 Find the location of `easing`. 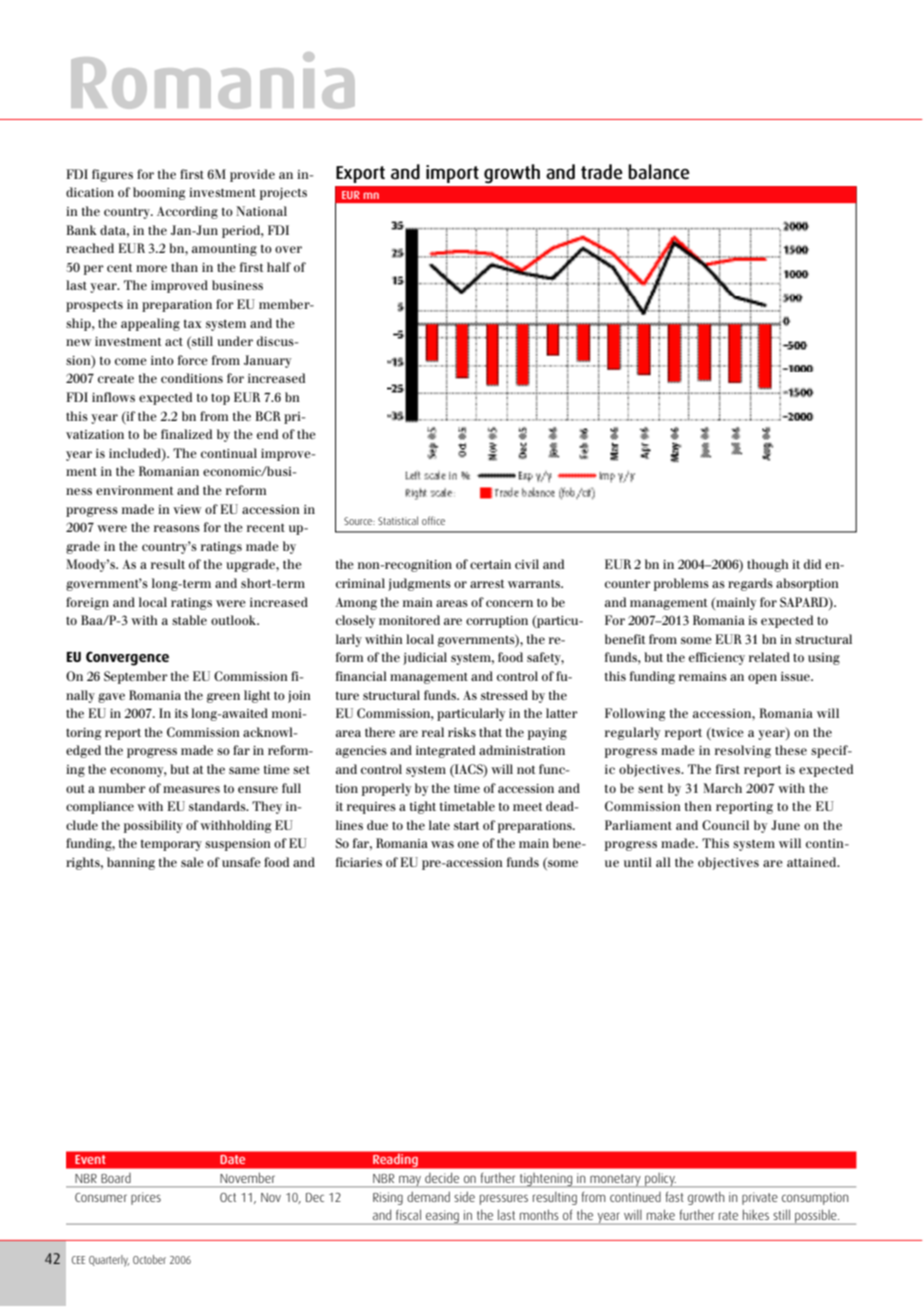

easing is located at coordinates (442, 1217).
